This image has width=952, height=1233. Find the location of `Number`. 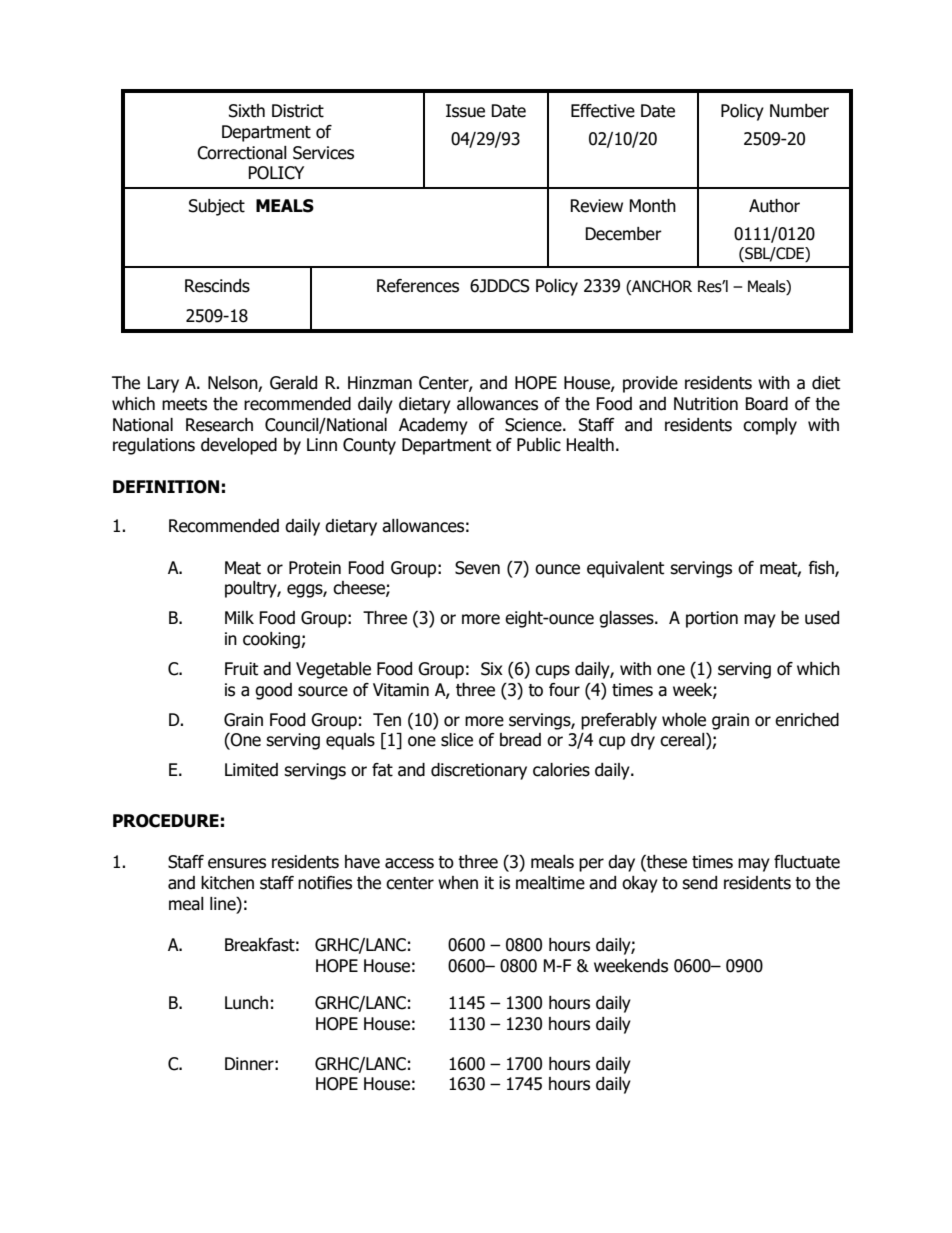

Number is located at coordinates (799, 111).
